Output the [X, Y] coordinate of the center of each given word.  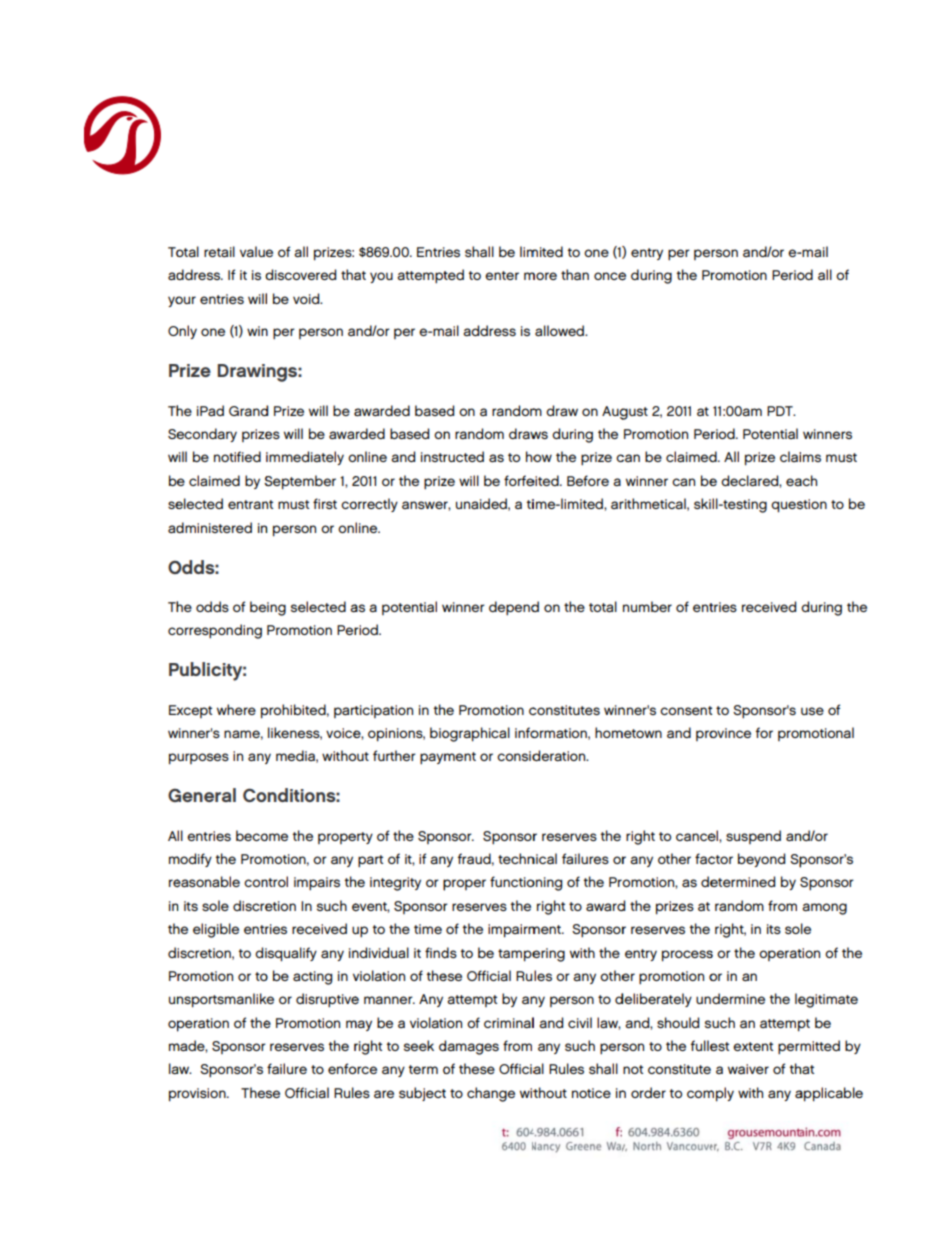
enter [502, 275]
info [527, 732]
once [610, 276]
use [812, 711]
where [236, 709]
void [307, 298]
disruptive [327, 1000]
